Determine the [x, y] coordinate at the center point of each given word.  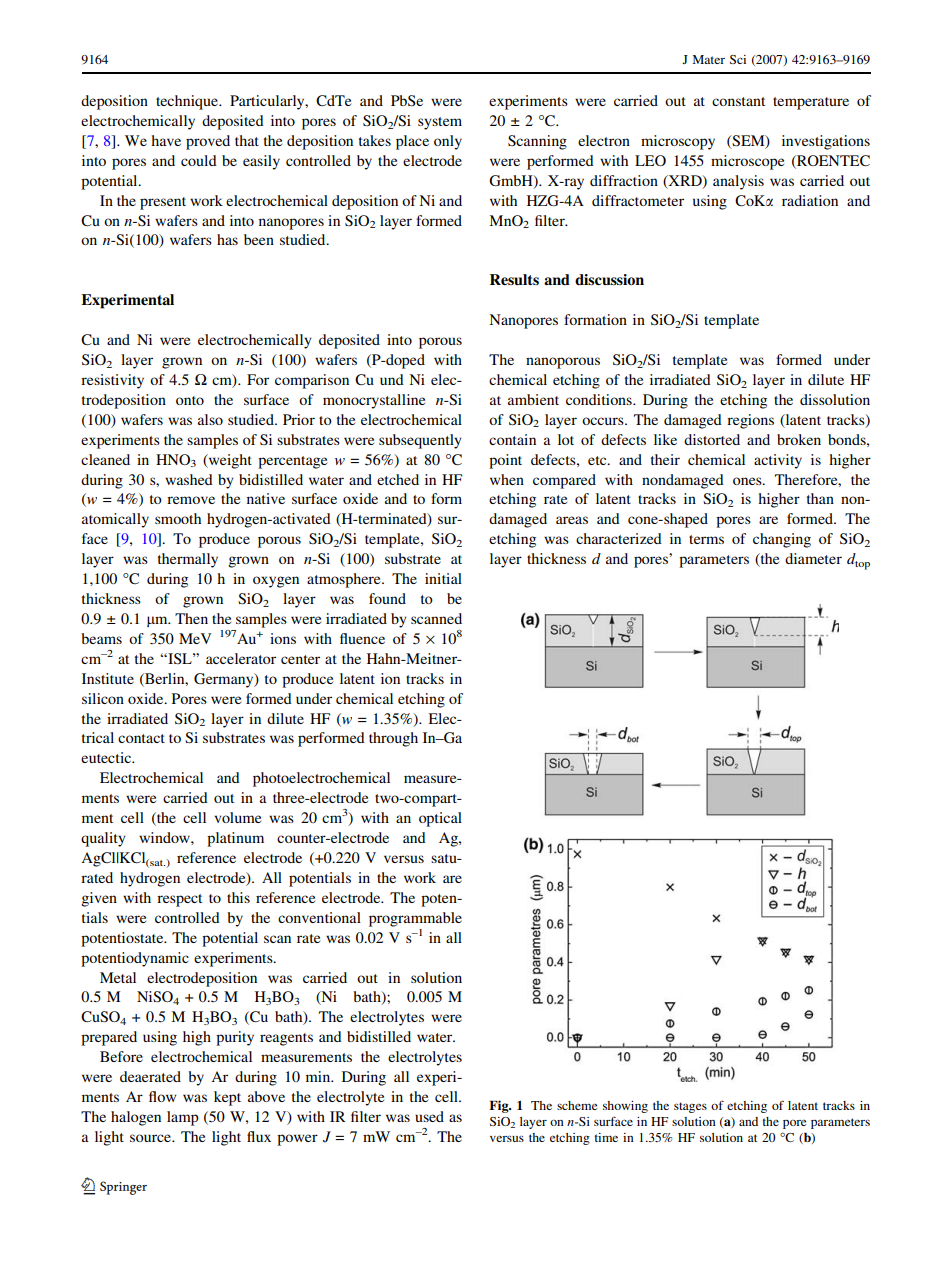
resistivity [112, 381]
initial [443, 578]
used [429, 1116]
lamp [183, 1118]
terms [706, 539]
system [440, 123]
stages [690, 1107]
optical [440, 819]
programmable [415, 919]
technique [188, 102]
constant [738, 101]
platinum [235, 839]
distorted [712, 439]
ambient [533, 399]
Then [191, 618]
